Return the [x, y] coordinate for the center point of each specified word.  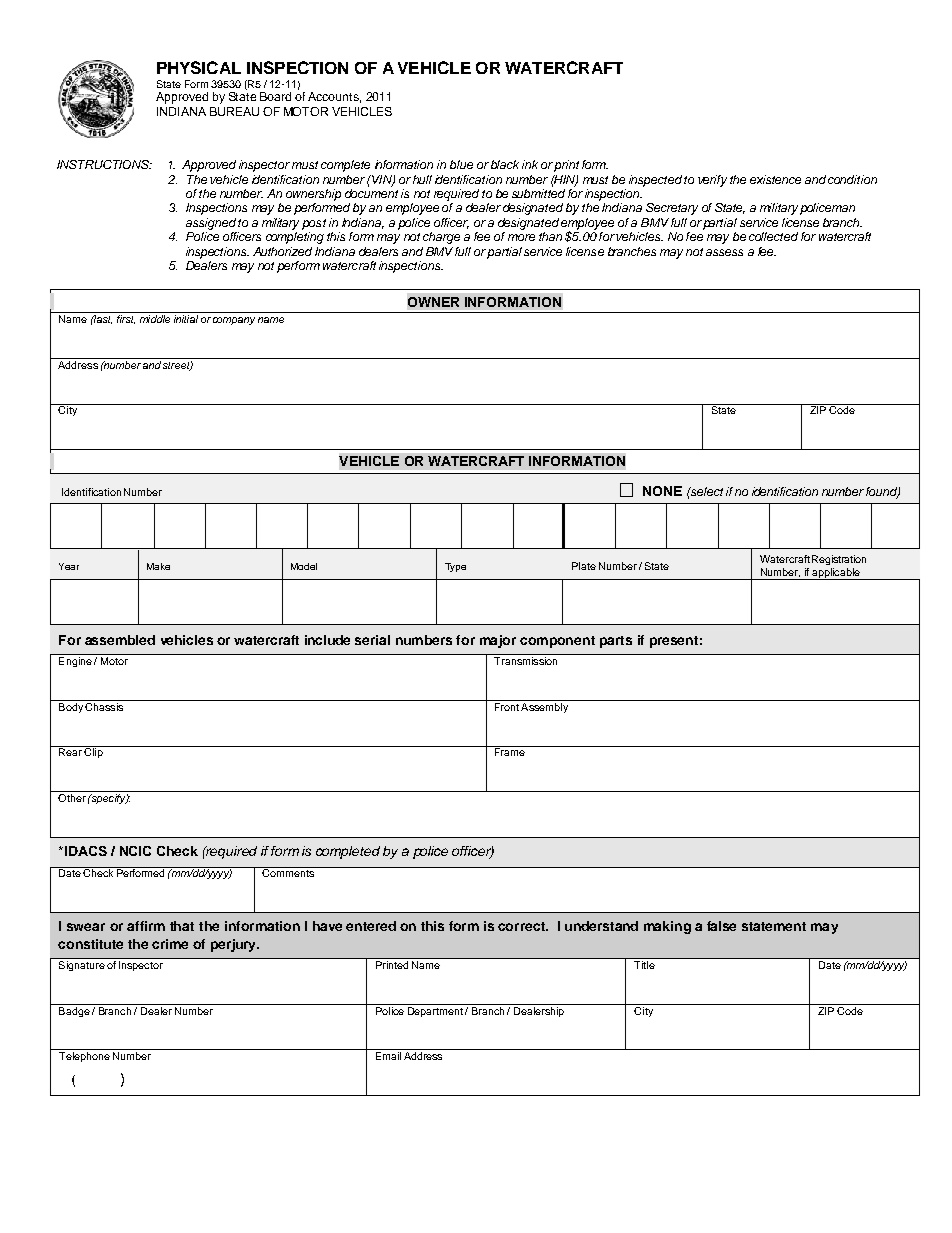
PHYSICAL [199, 67]
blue [461, 164]
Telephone [84, 1055]
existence [775, 179]
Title [644, 965]
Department [435, 1010]
